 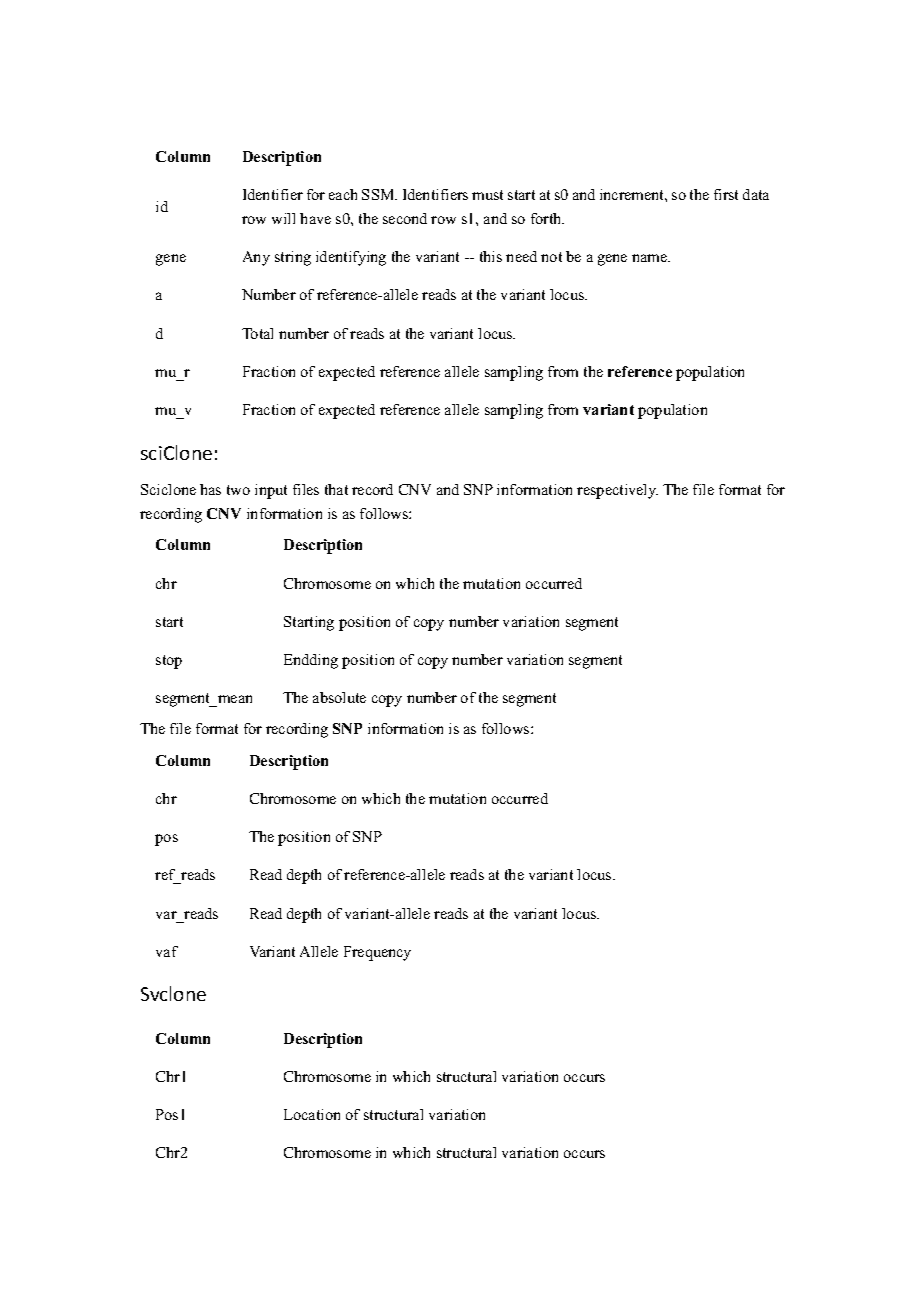 I want to click on input, so click(x=271, y=491).
